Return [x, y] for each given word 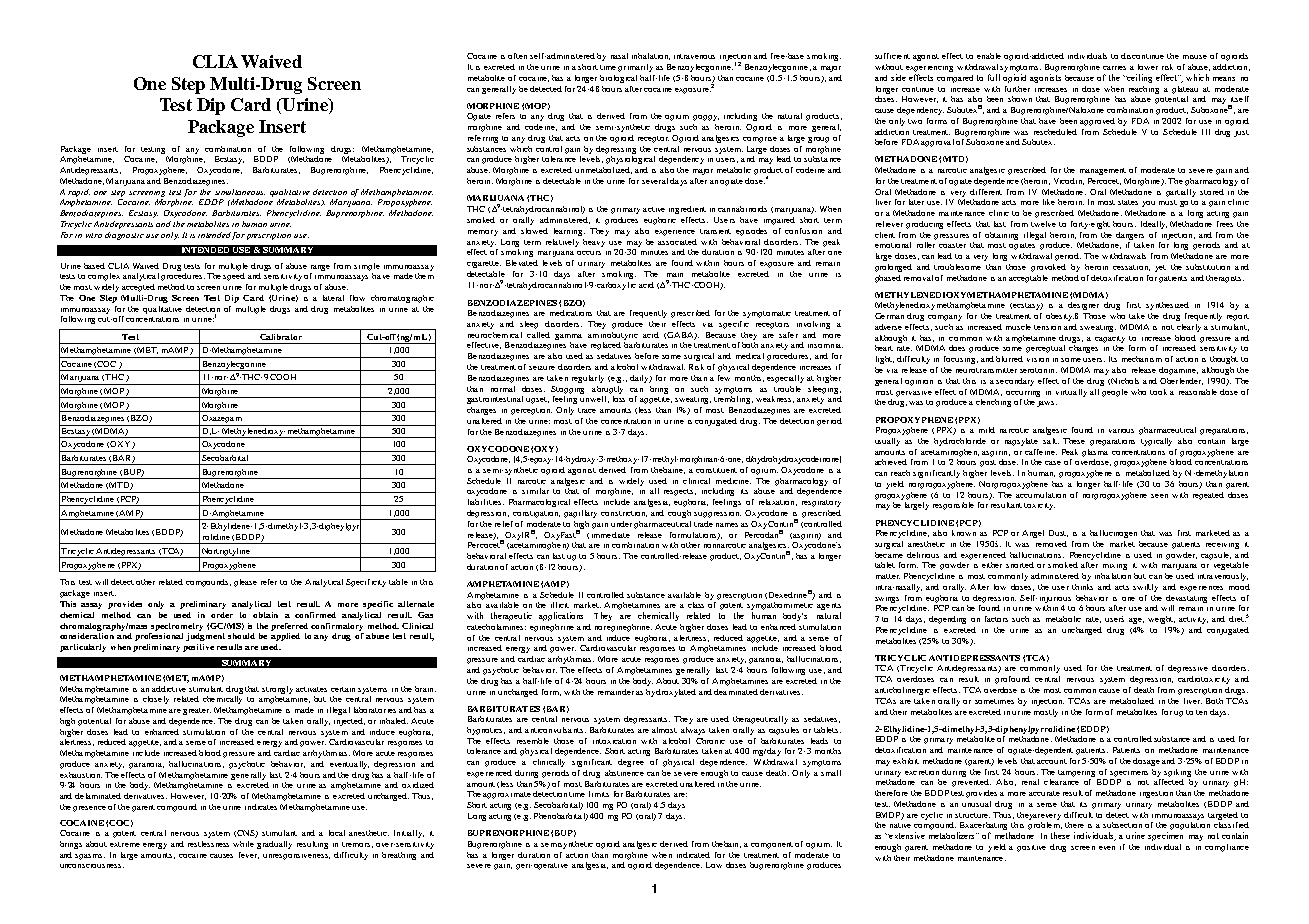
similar [535, 491]
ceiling [1139, 78]
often [517, 56]
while [243, 844]
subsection [1122, 825]
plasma [1095, 453]
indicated [693, 855]
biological [618, 79]
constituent [716, 470]
